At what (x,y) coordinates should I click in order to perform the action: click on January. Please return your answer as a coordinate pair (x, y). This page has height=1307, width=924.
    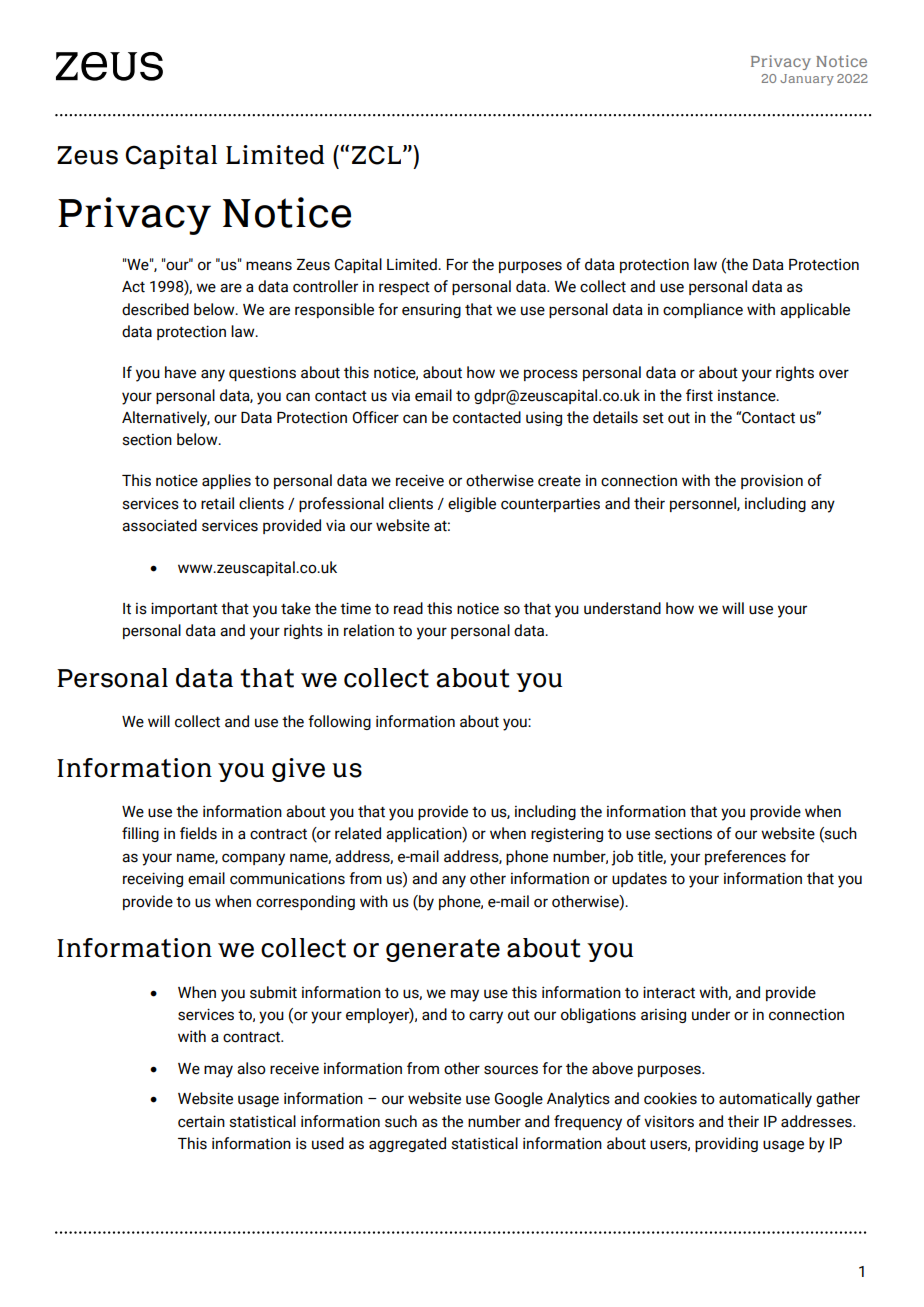
    Looking at the image, I should click on (807, 80).
